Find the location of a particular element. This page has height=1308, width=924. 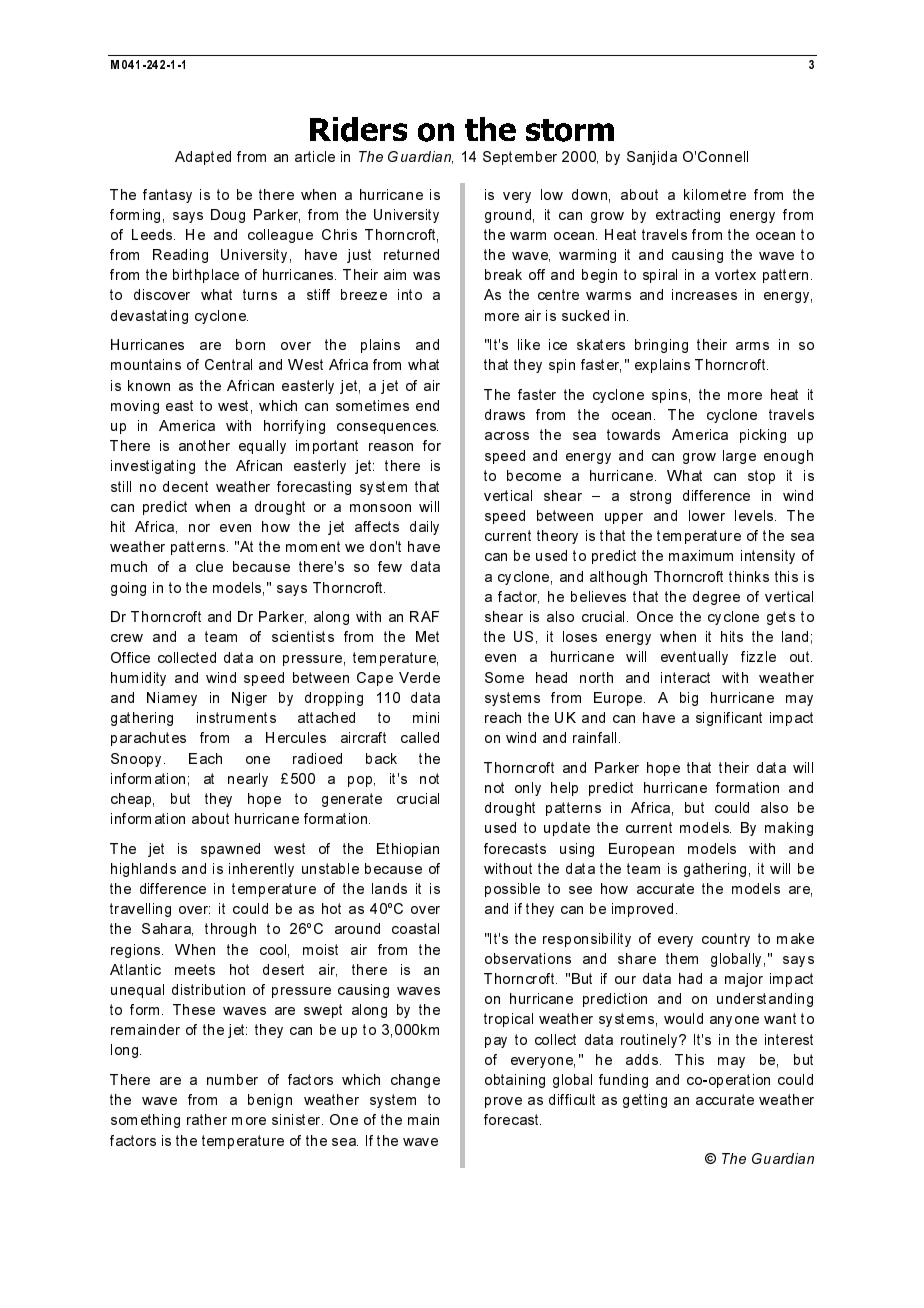

September is located at coordinates (520, 158).
